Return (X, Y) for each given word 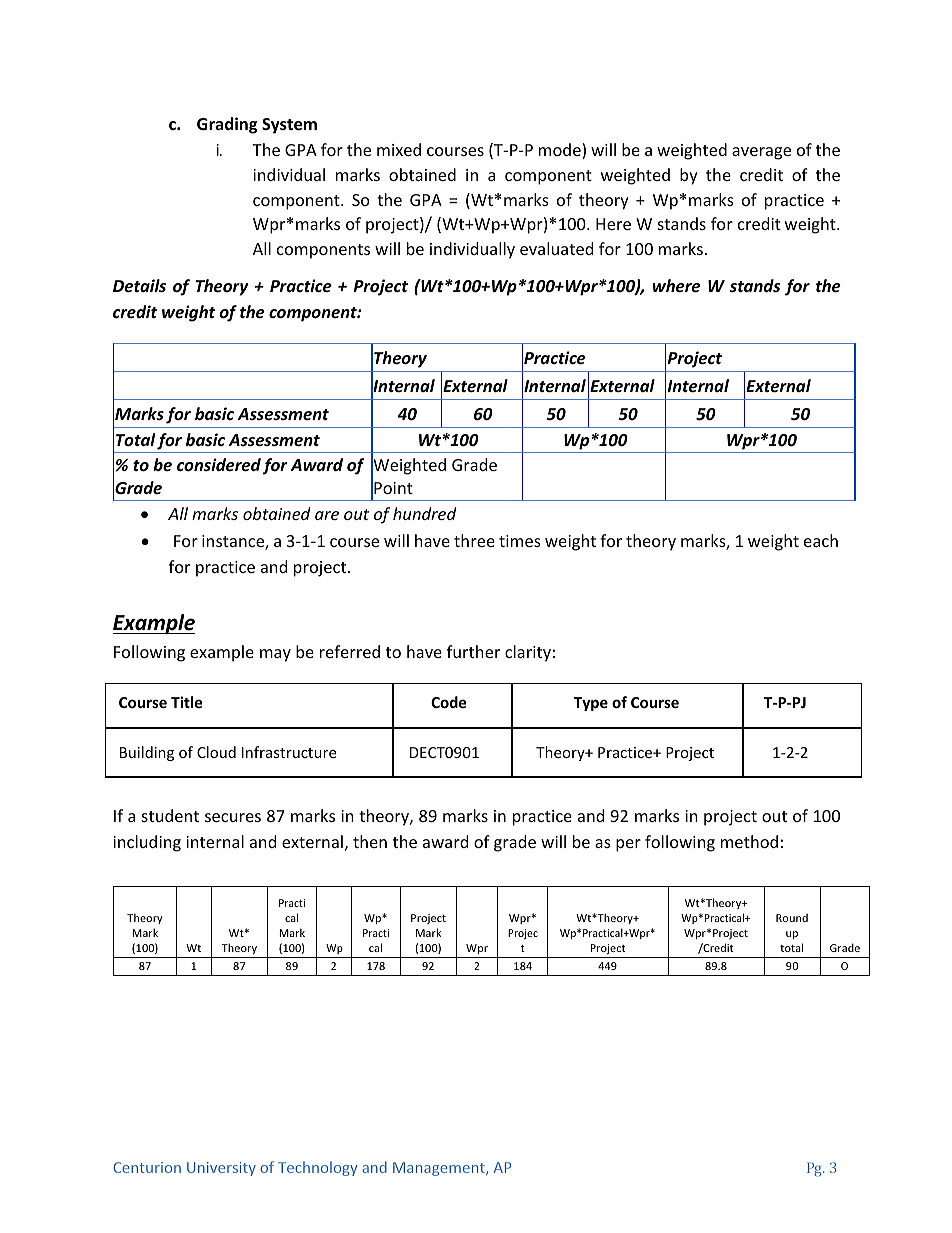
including (147, 843)
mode (561, 151)
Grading (227, 125)
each (821, 540)
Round (792, 918)
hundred (424, 513)
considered (219, 465)
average (761, 153)
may (275, 655)
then (370, 841)
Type (591, 704)
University (221, 1169)
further (473, 651)
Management (440, 1169)
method (749, 841)
